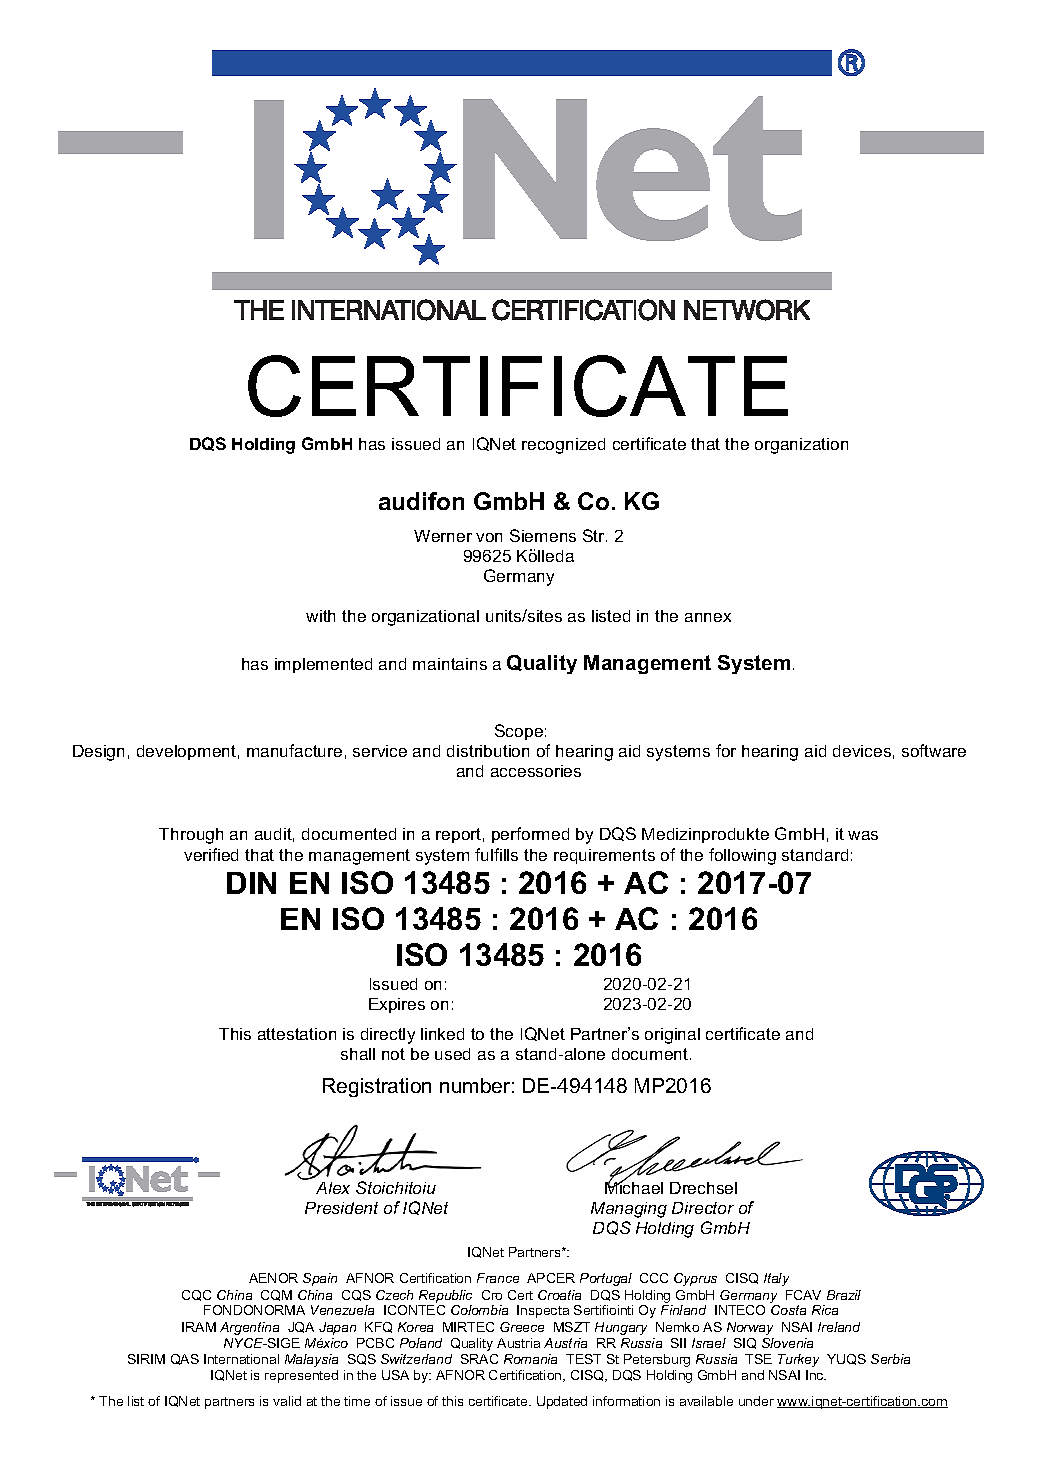 The height and width of the screenshot is (1469, 1038). What do you see at coordinates (211, 854) in the screenshot?
I see `verified` at bounding box center [211, 854].
